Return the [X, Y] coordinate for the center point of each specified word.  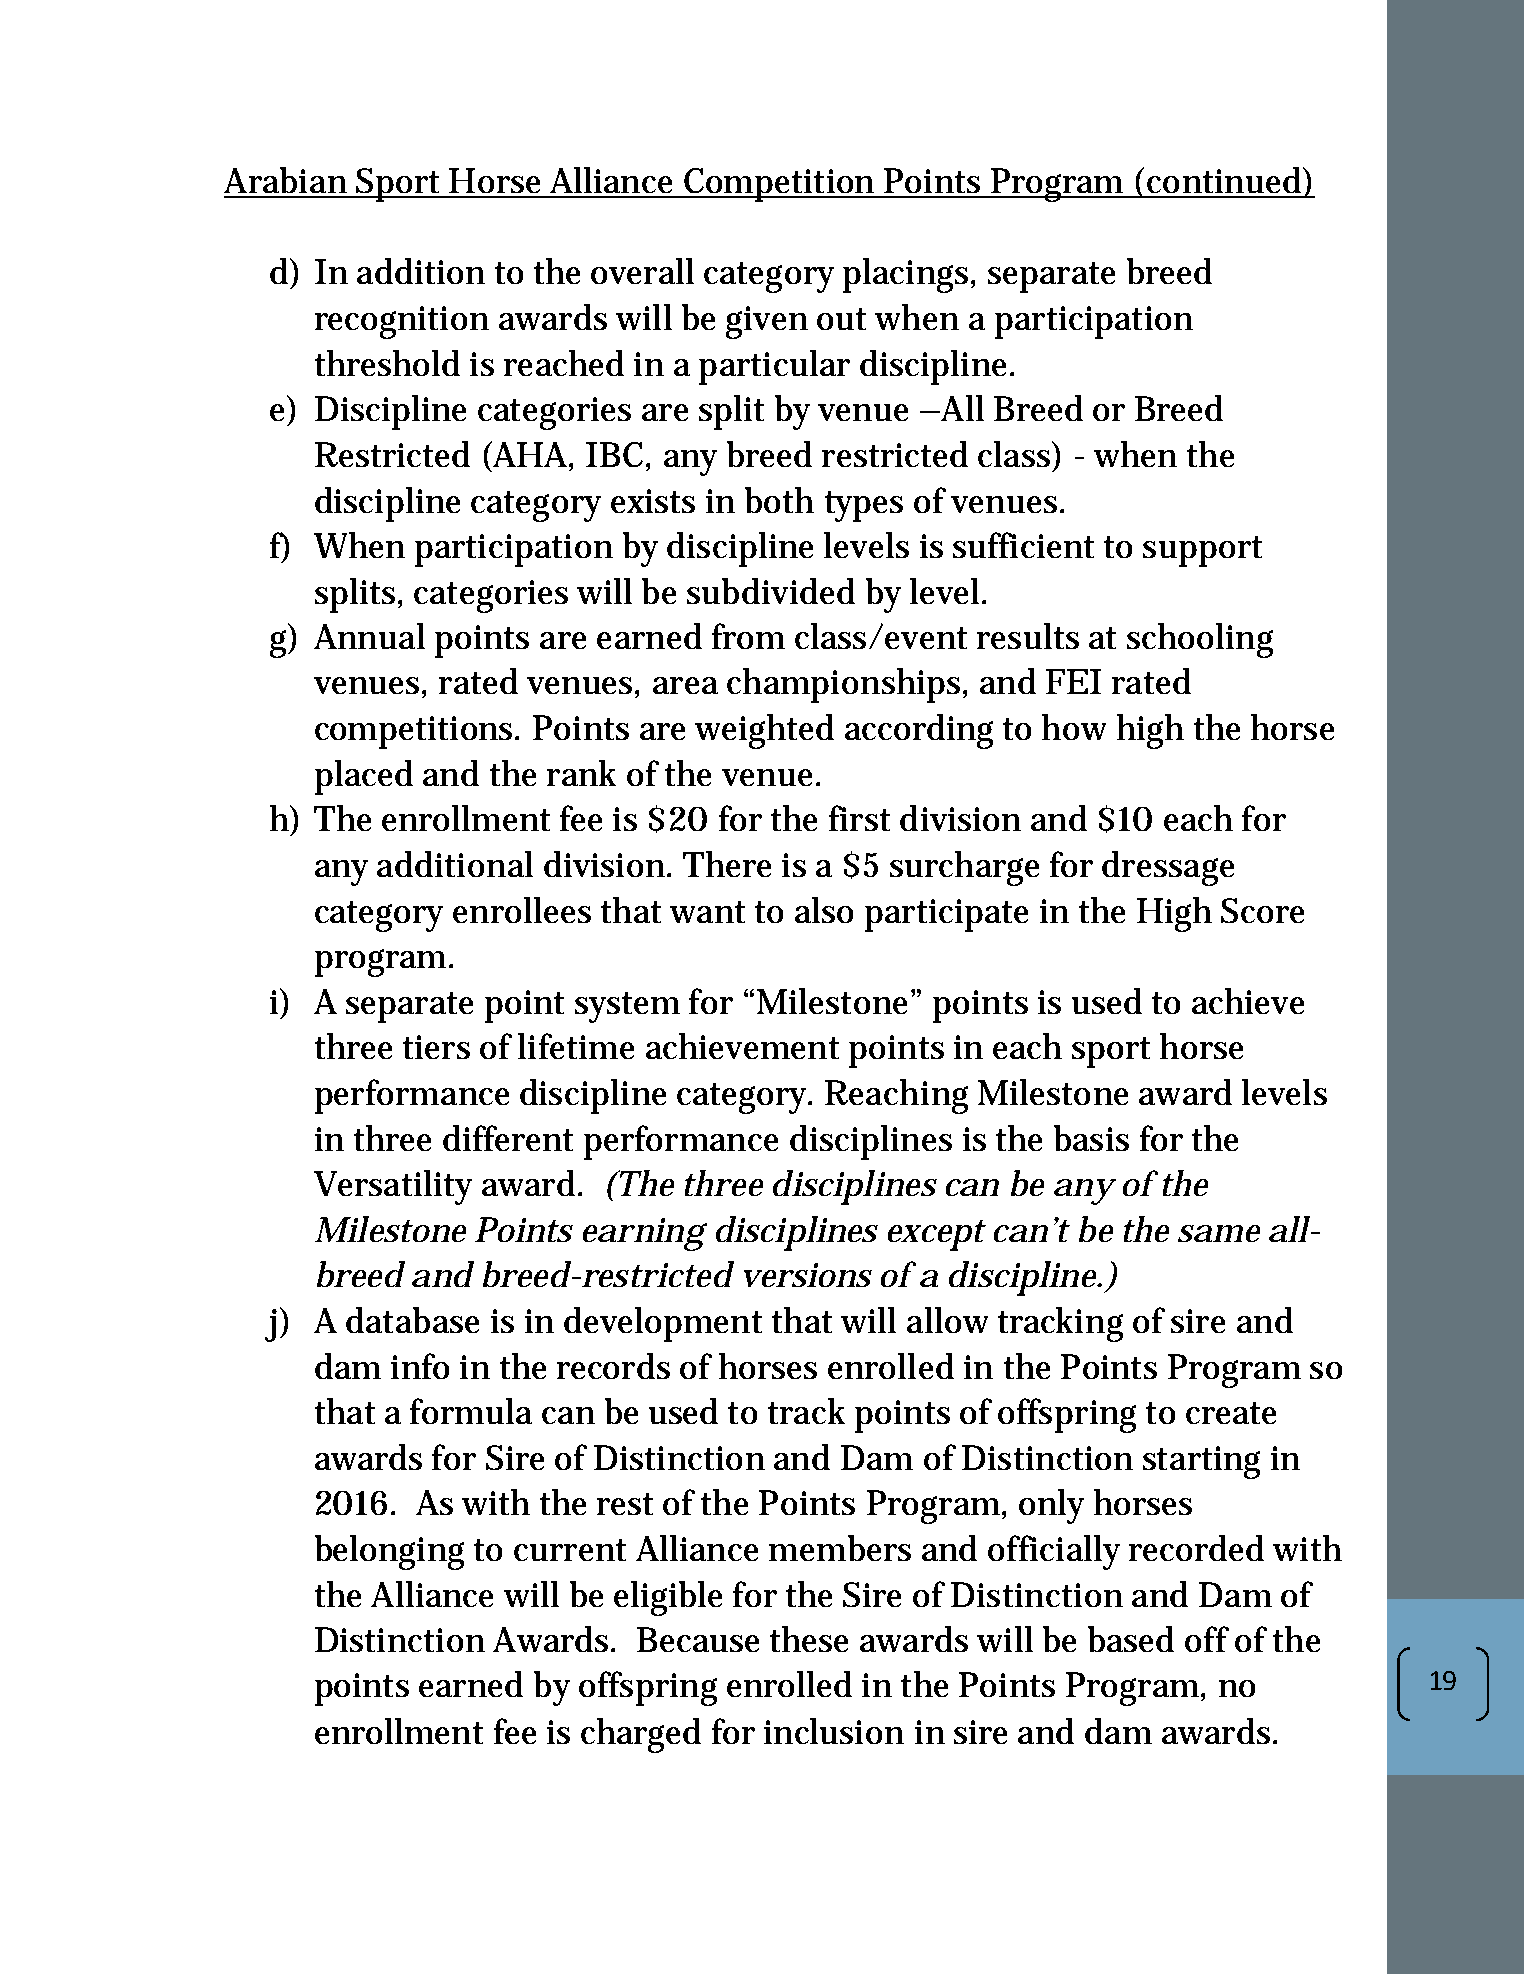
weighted [764, 731]
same [1219, 1233]
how [1074, 727]
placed [364, 777]
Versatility [393, 1187]
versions [808, 1275]
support [1202, 551]
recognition [402, 322]
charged [641, 1735]
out [841, 319]
